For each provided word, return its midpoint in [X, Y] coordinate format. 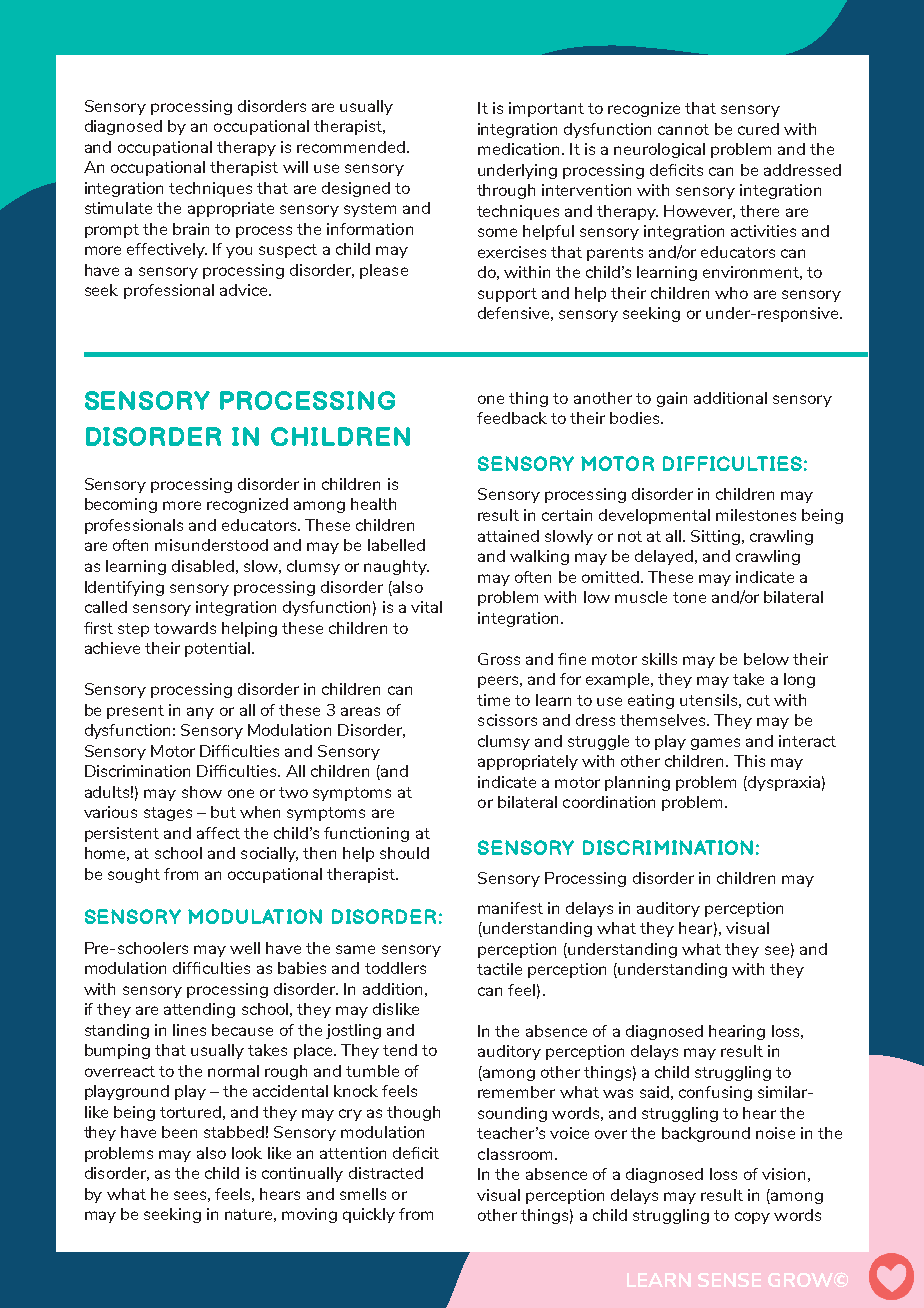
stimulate [118, 208]
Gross [499, 659]
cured [758, 129]
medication [518, 149]
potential [217, 649]
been [179, 1132]
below [766, 659]
